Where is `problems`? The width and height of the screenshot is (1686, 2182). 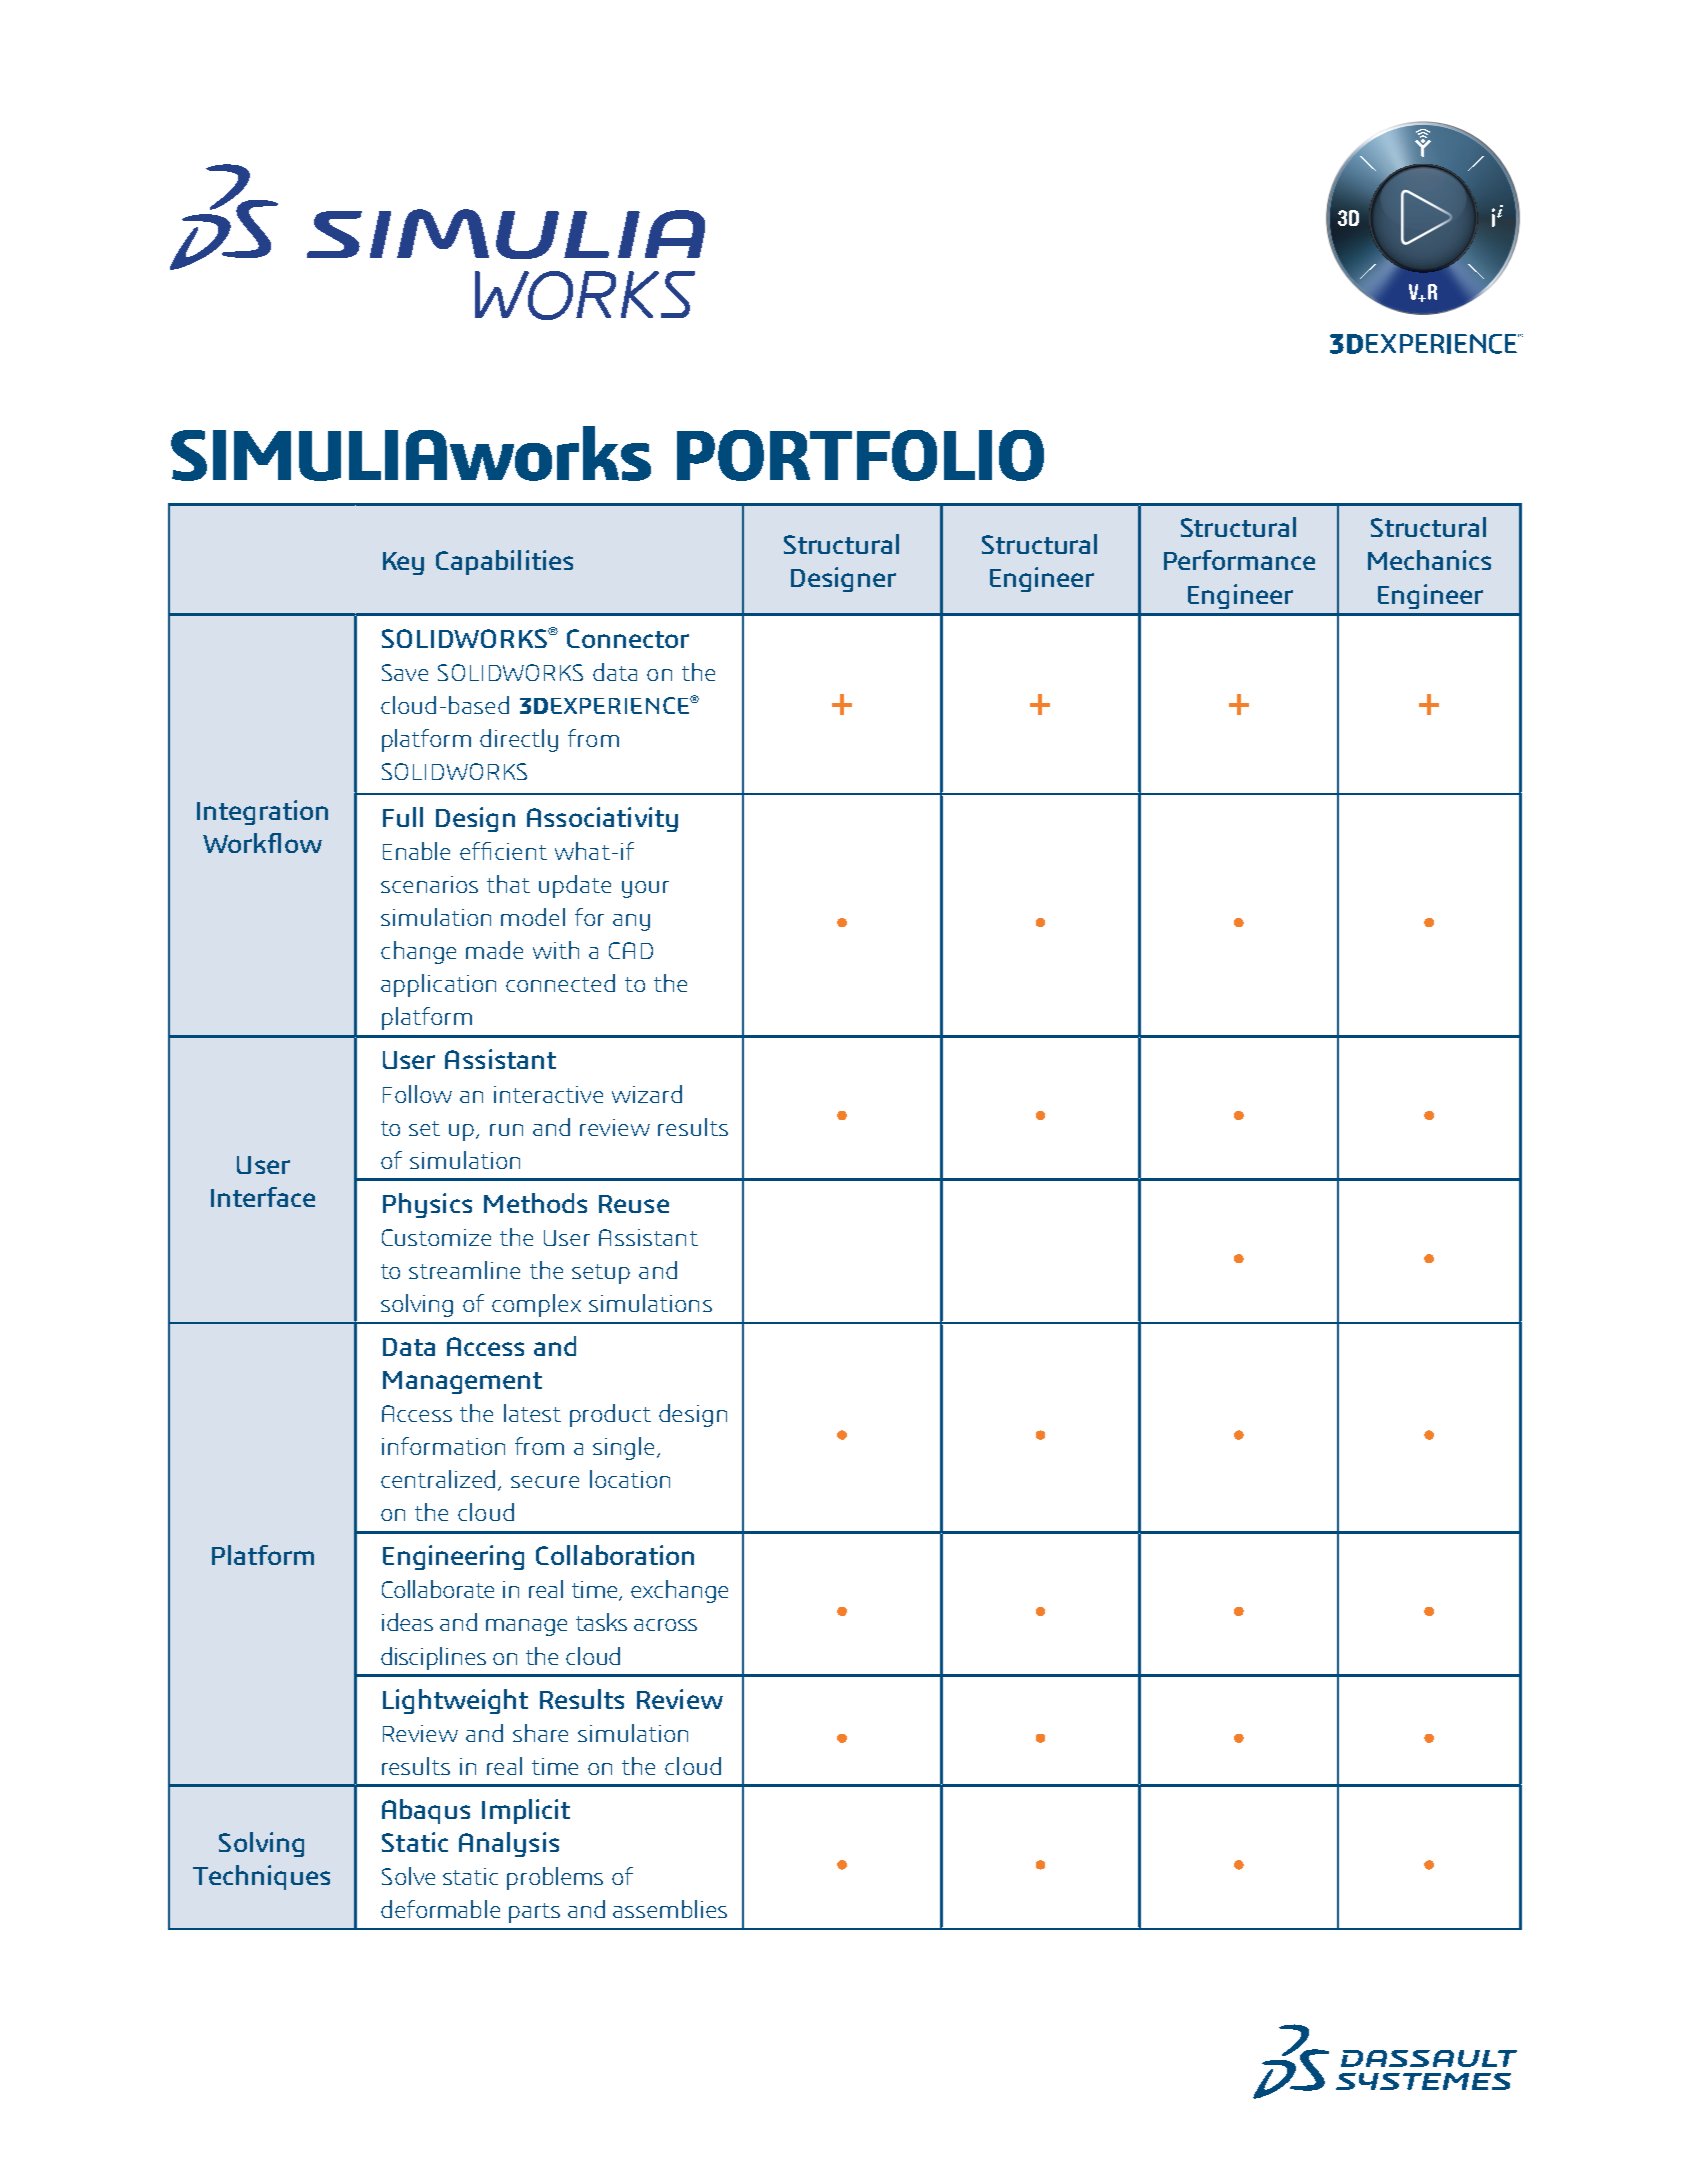
problems is located at coordinates (555, 1878).
